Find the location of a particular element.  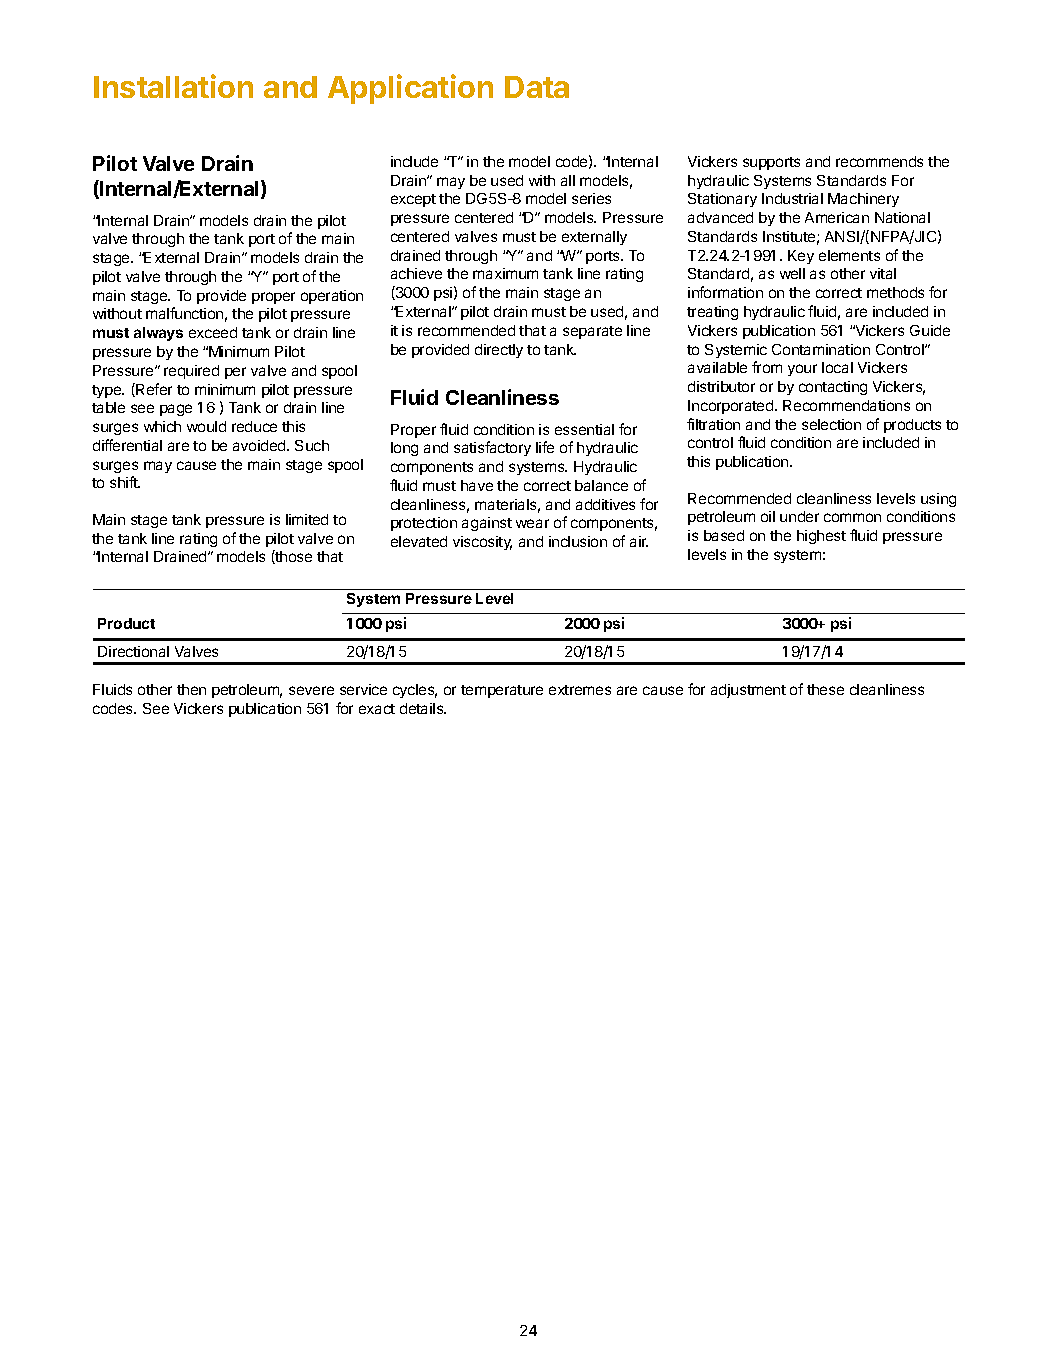

recommends is located at coordinates (879, 161).
